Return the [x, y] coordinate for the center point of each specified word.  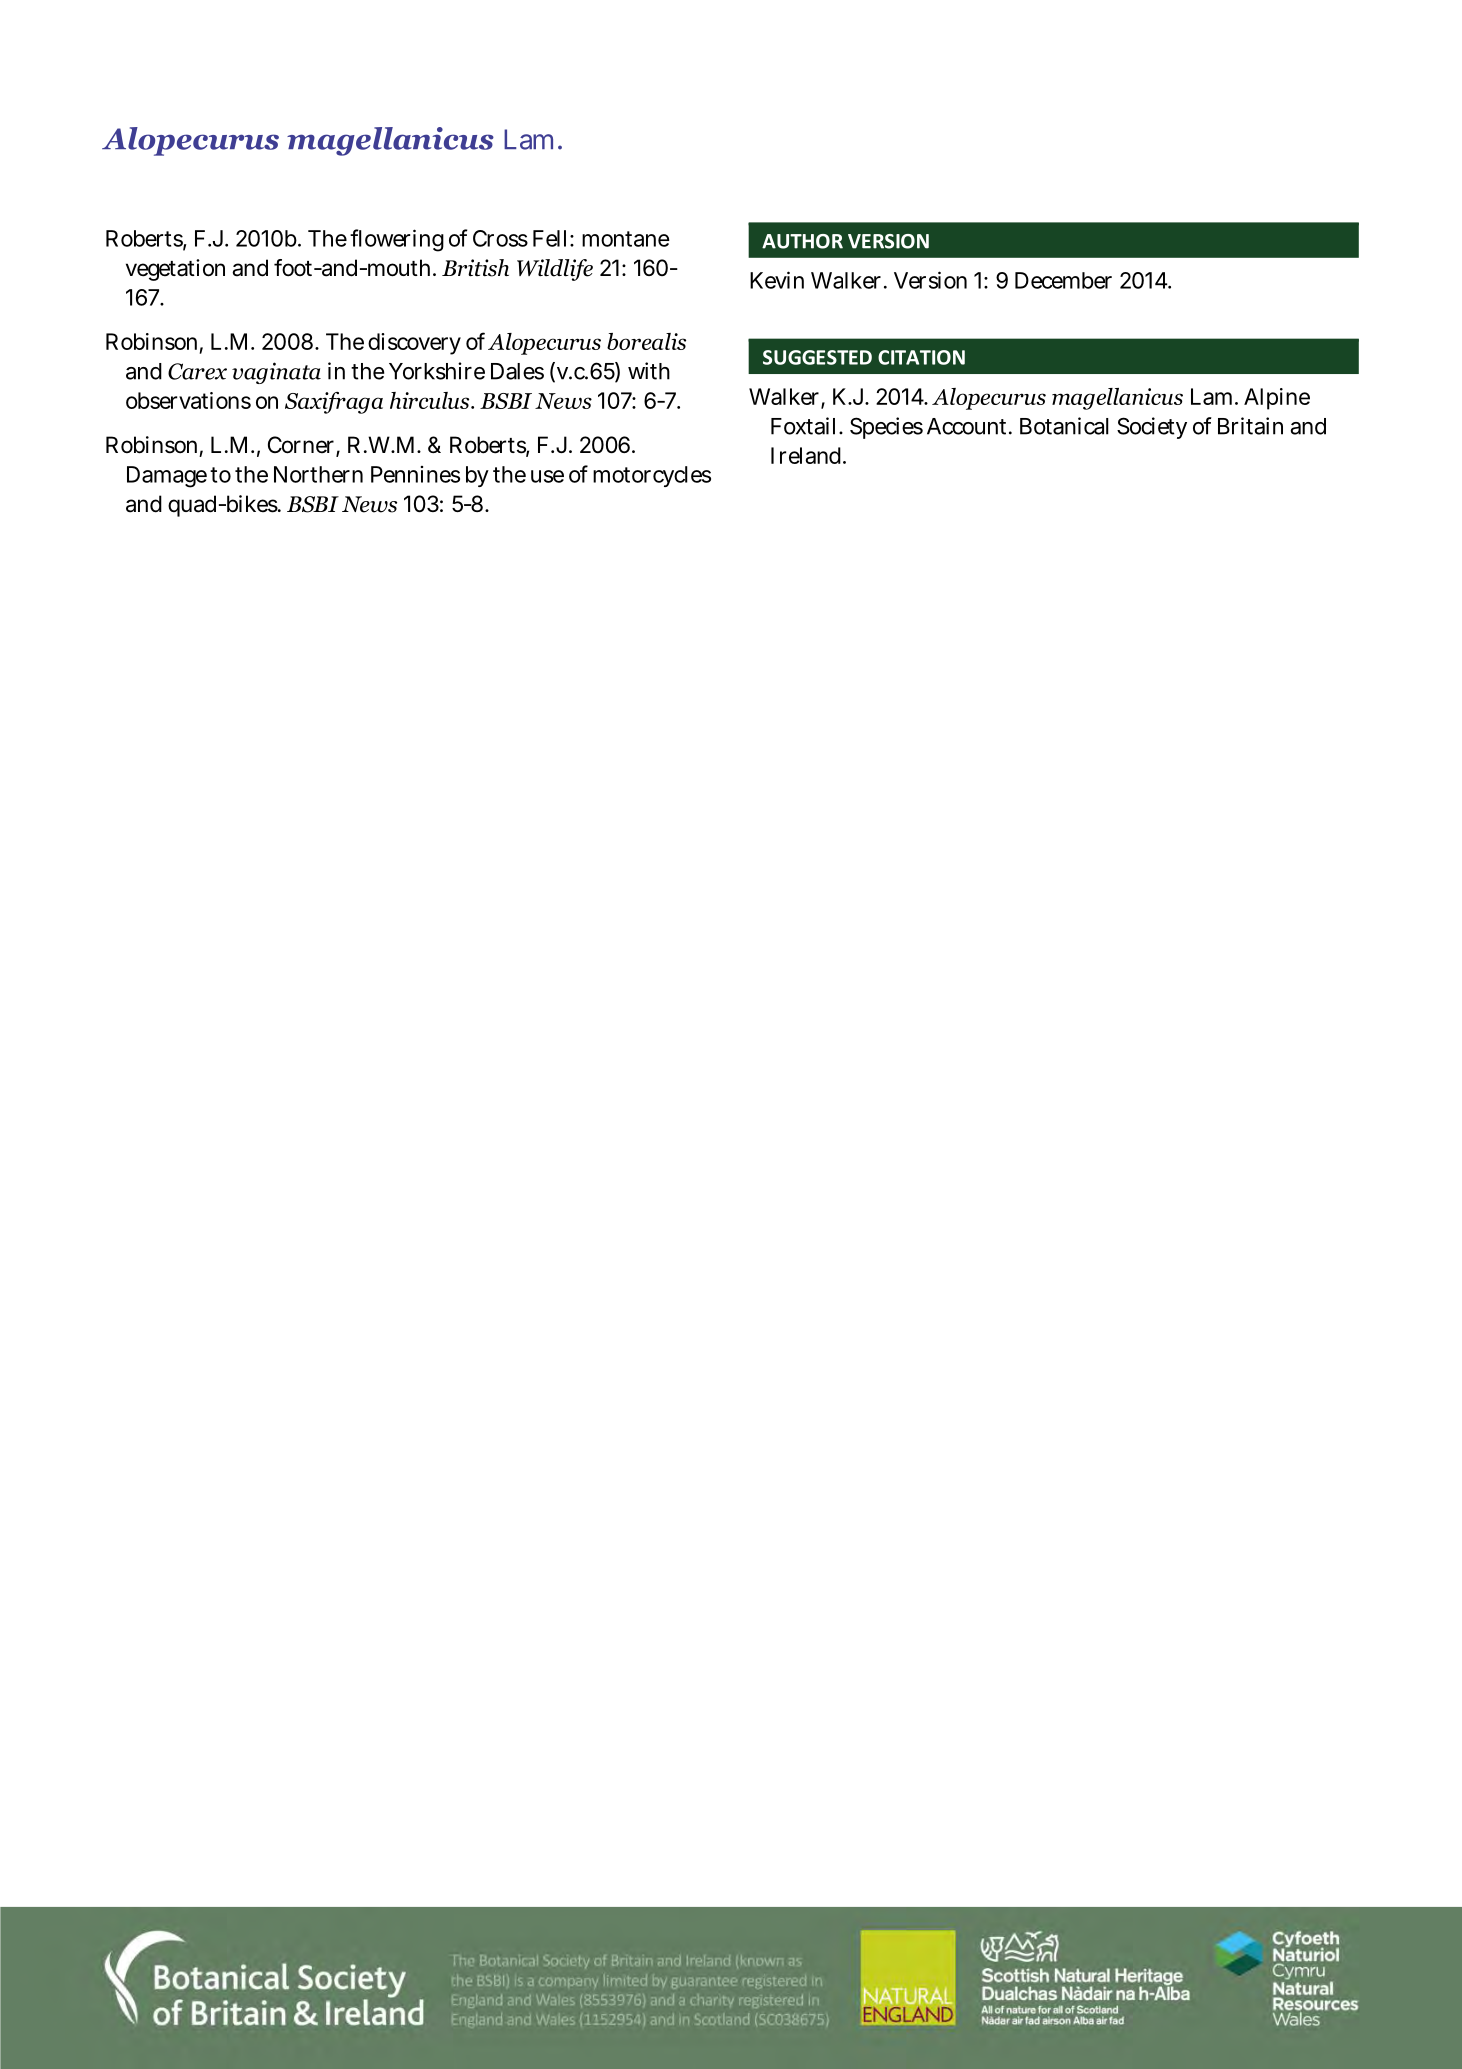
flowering [397, 240]
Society [1152, 428]
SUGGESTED [817, 357]
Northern [318, 474]
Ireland [807, 455]
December [1063, 280]
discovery [414, 344]
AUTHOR [802, 241]
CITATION [921, 357]
